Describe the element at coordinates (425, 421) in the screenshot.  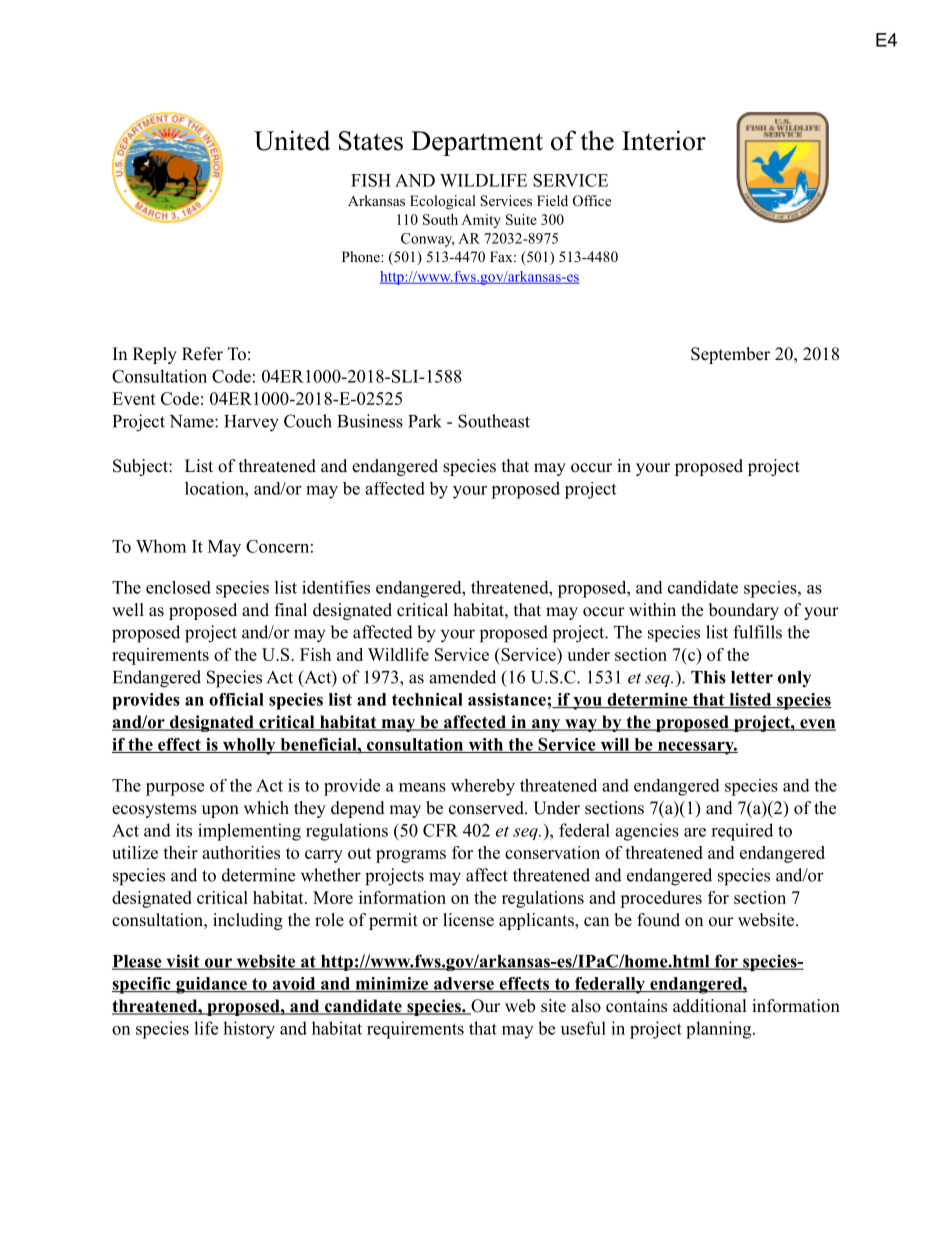
I see `Park` at that location.
